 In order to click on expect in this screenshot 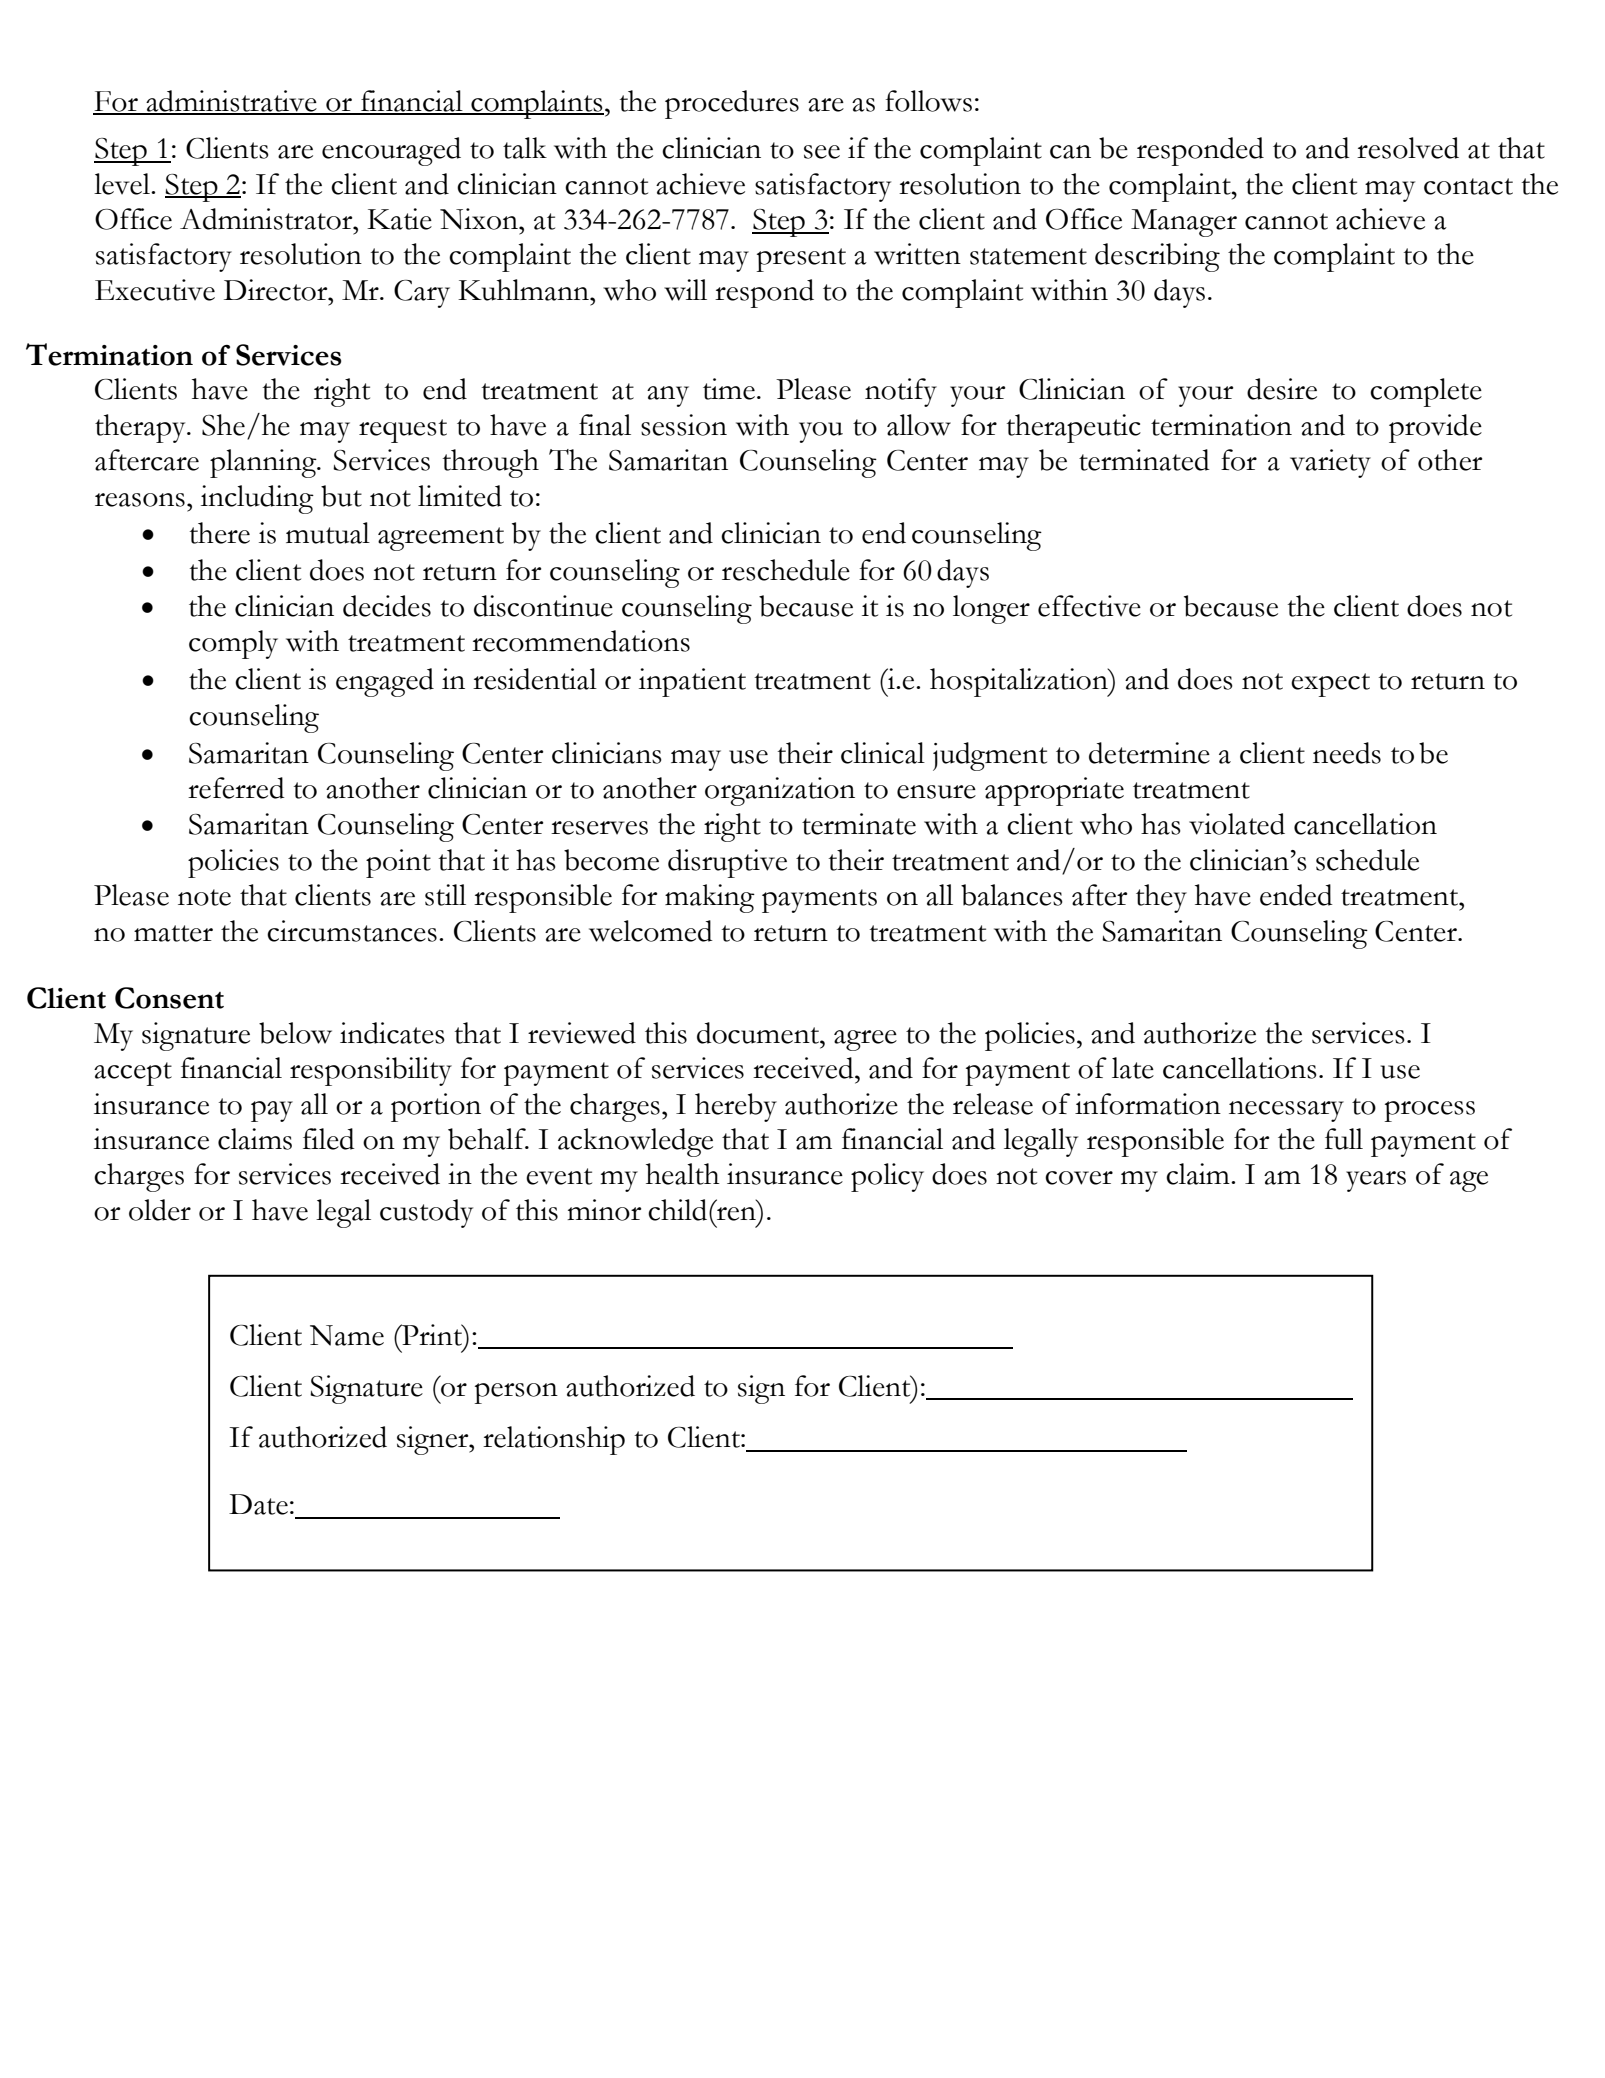, I will do `click(1330, 685)`.
